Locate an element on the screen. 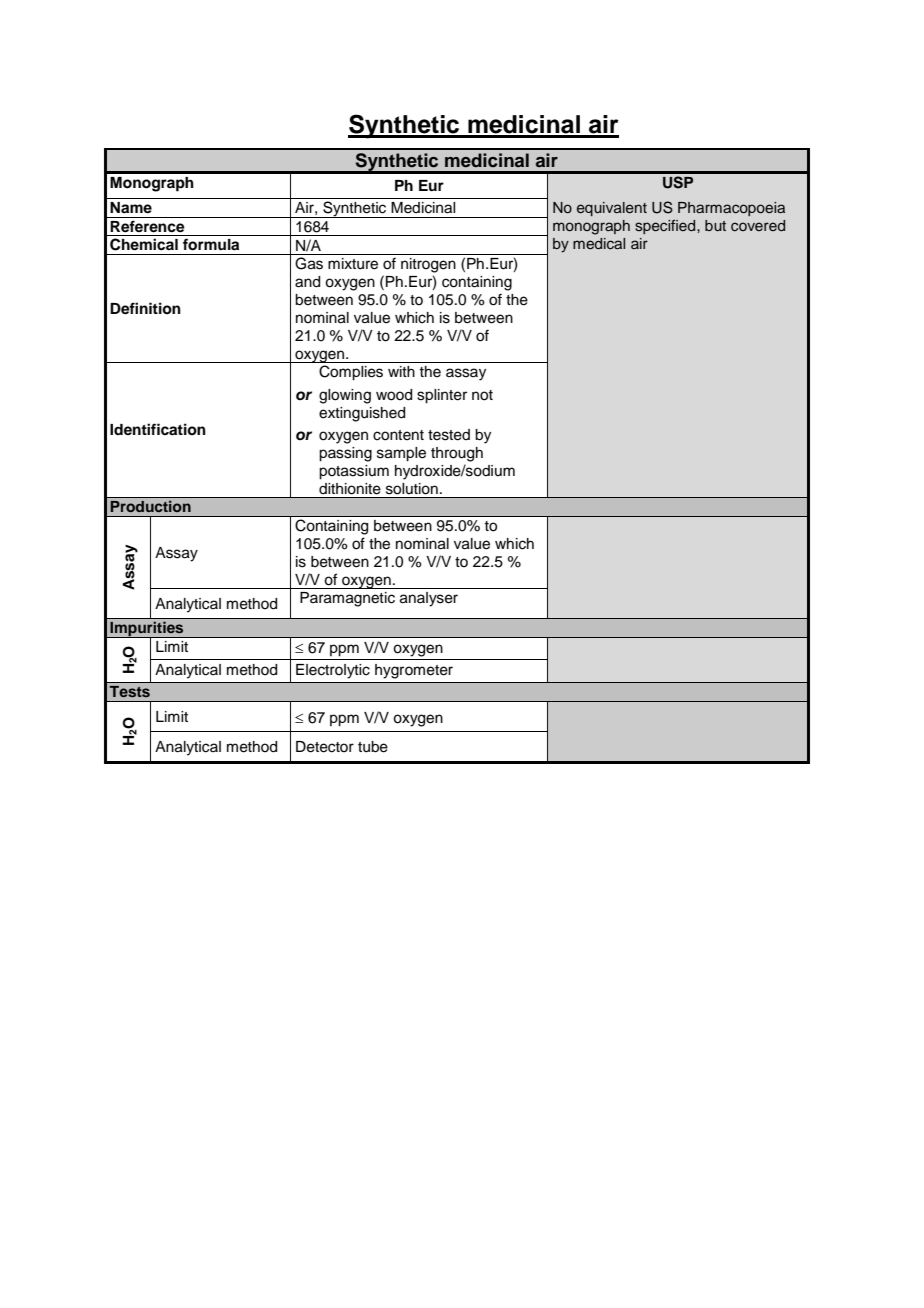 Image resolution: width=924 pixels, height=1308 pixels. tube is located at coordinates (373, 747).
